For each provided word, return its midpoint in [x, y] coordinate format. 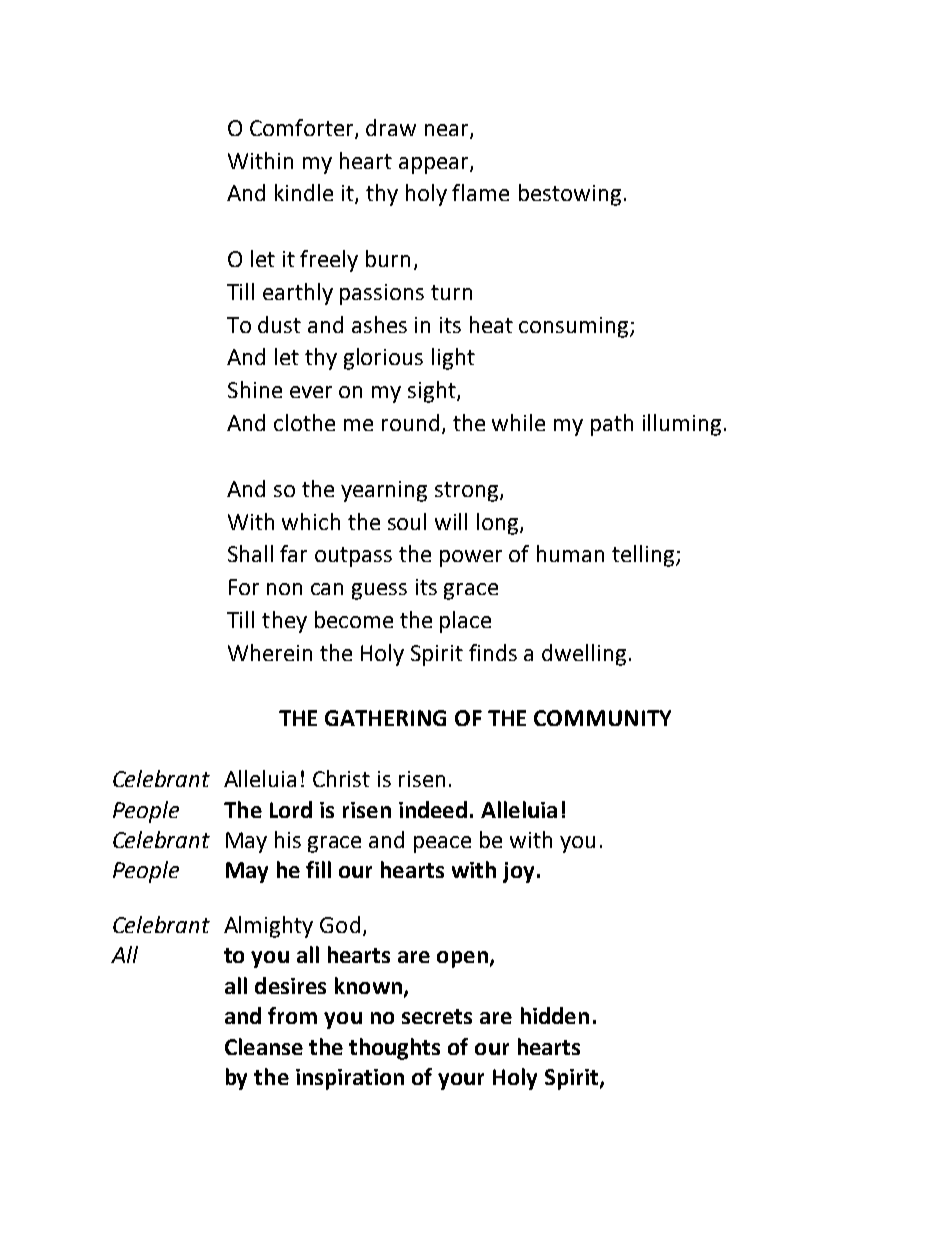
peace [442, 844]
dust [279, 324]
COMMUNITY [602, 718]
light [453, 359]
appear [435, 165]
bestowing [570, 195]
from [292, 1015]
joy [518, 872]
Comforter [303, 128]
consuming [575, 327]
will [451, 521]
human [570, 553]
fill [318, 869]
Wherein [270, 652]
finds [493, 652]
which [311, 521]
